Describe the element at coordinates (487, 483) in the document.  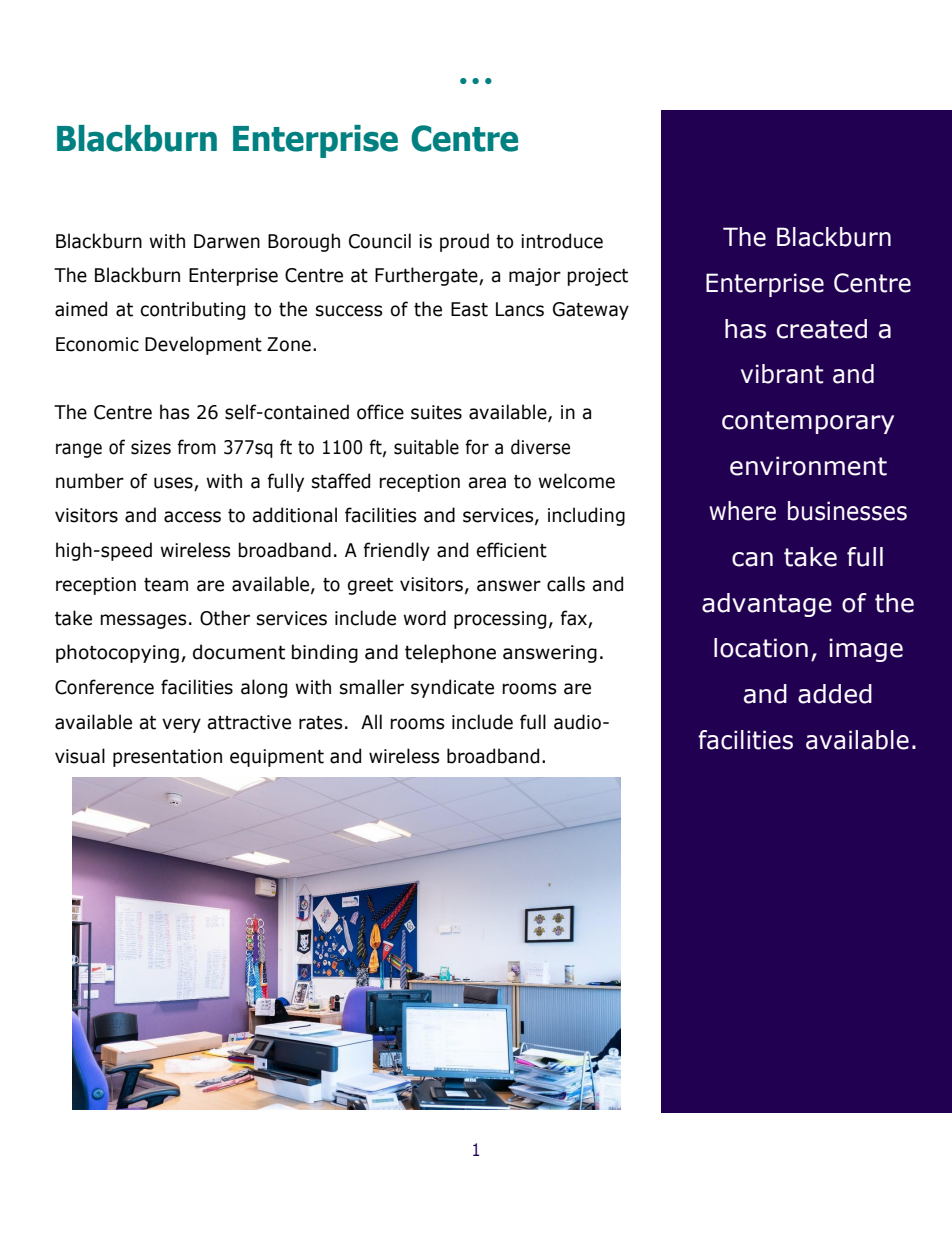
I see `area` at that location.
